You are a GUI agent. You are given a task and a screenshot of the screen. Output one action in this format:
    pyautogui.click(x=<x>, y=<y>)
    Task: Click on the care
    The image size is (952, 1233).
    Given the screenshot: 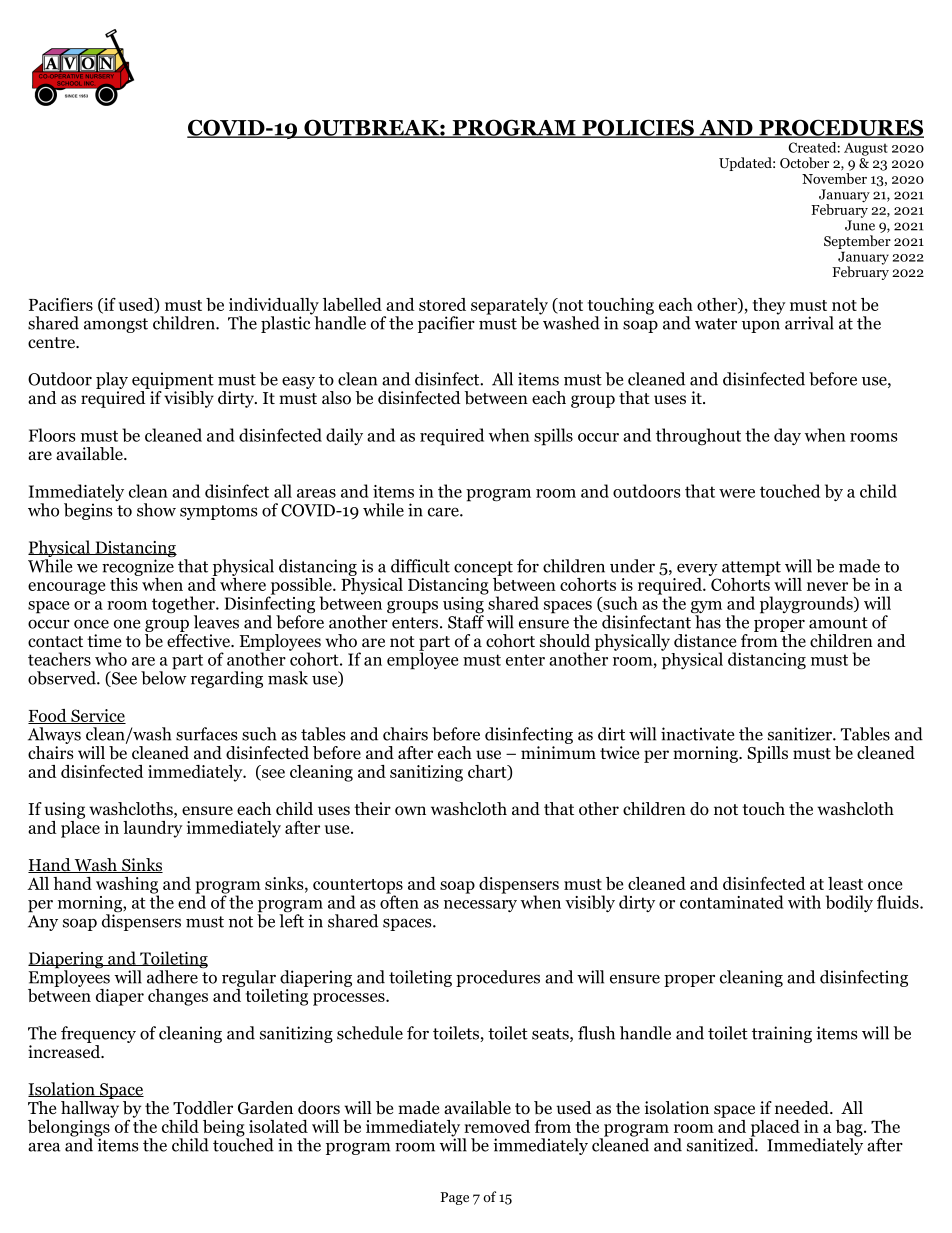 What is the action you would take?
    pyautogui.click(x=444, y=512)
